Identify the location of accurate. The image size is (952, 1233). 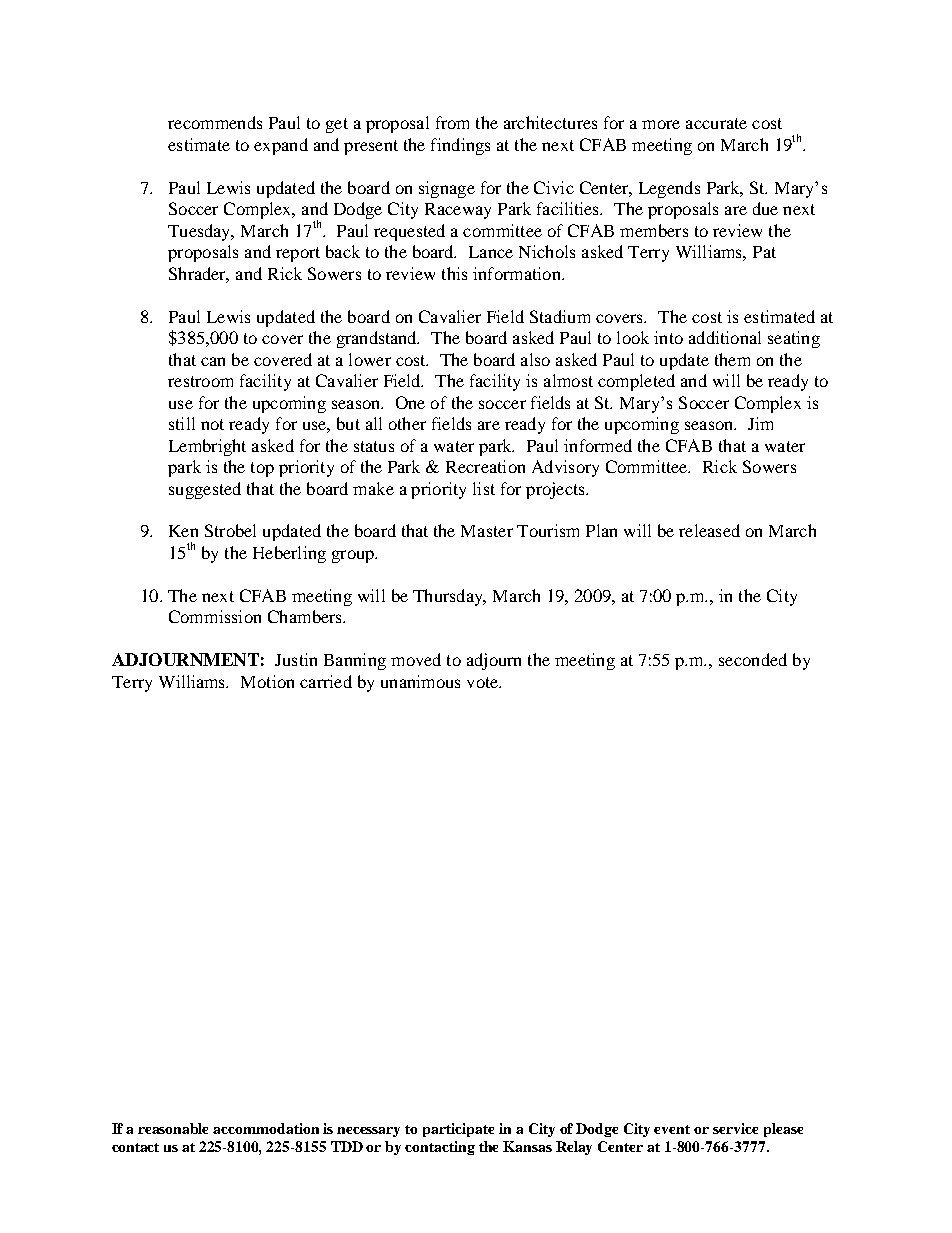
(716, 123).
